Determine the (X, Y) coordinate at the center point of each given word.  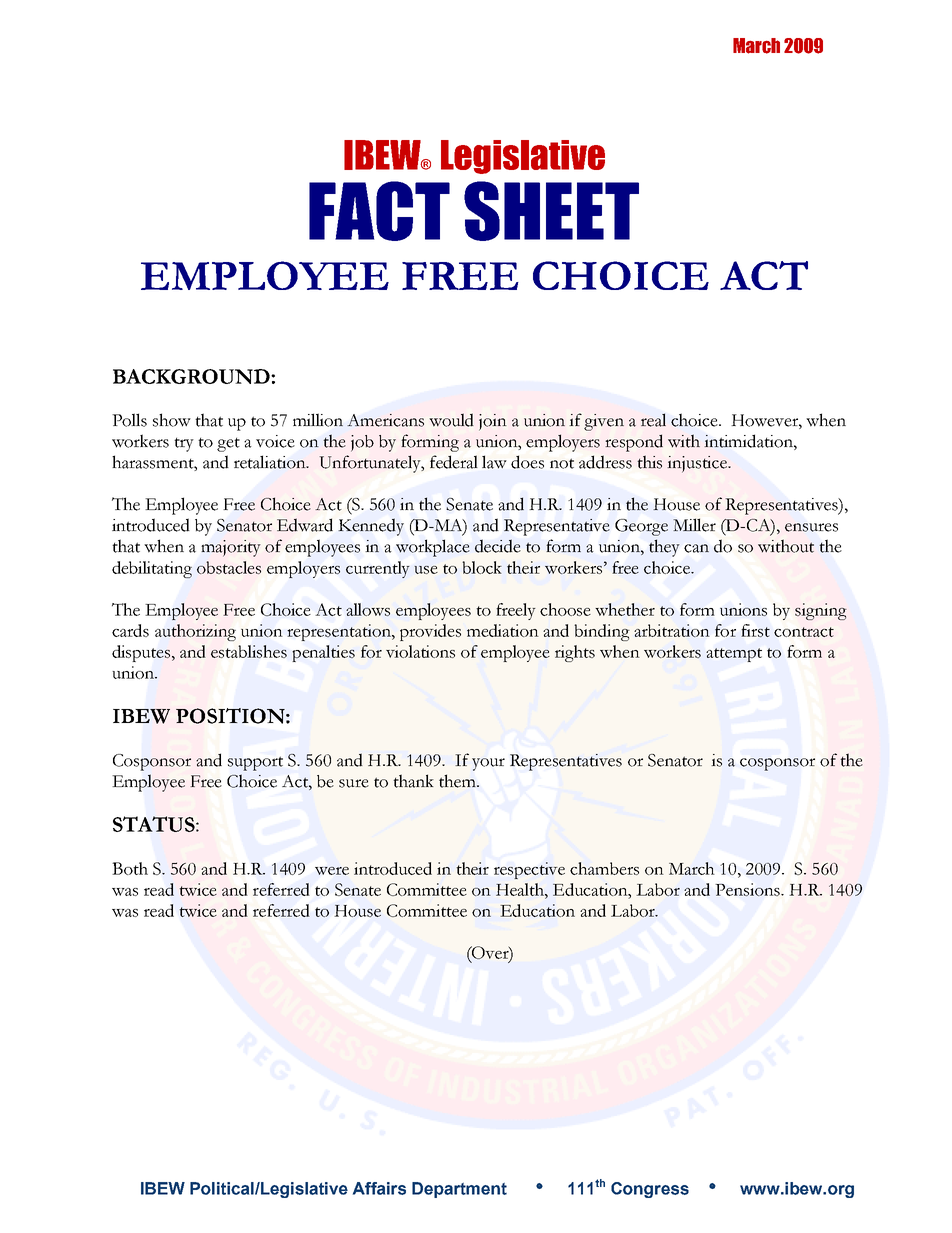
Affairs (379, 1188)
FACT (379, 211)
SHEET (551, 211)
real (653, 420)
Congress (650, 1190)
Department (459, 1190)
